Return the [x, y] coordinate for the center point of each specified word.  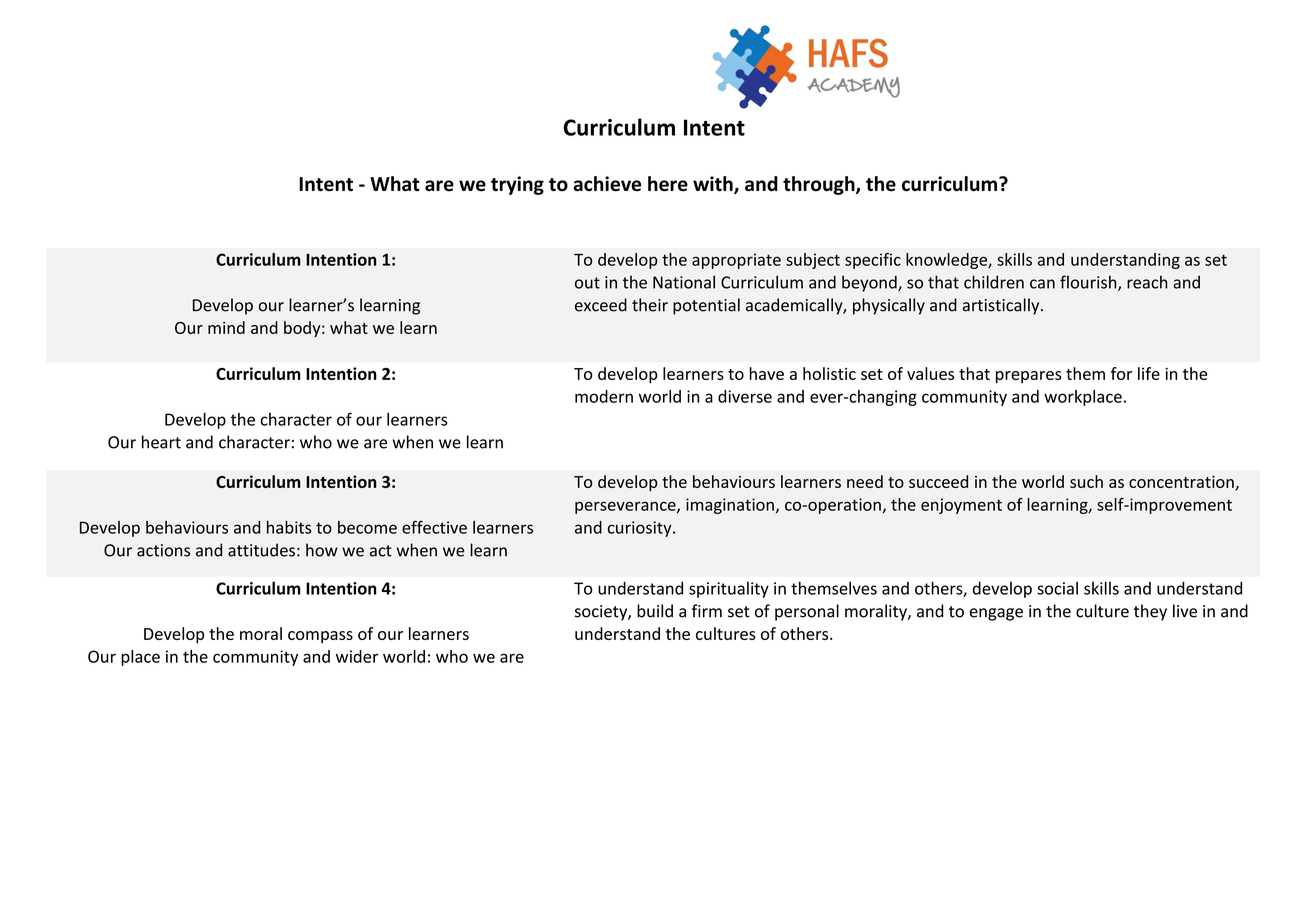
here [668, 184]
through [820, 185]
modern [604, 396]
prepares [1029, 377]
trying [517, 185]
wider [357, 656]
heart [161, 442]
